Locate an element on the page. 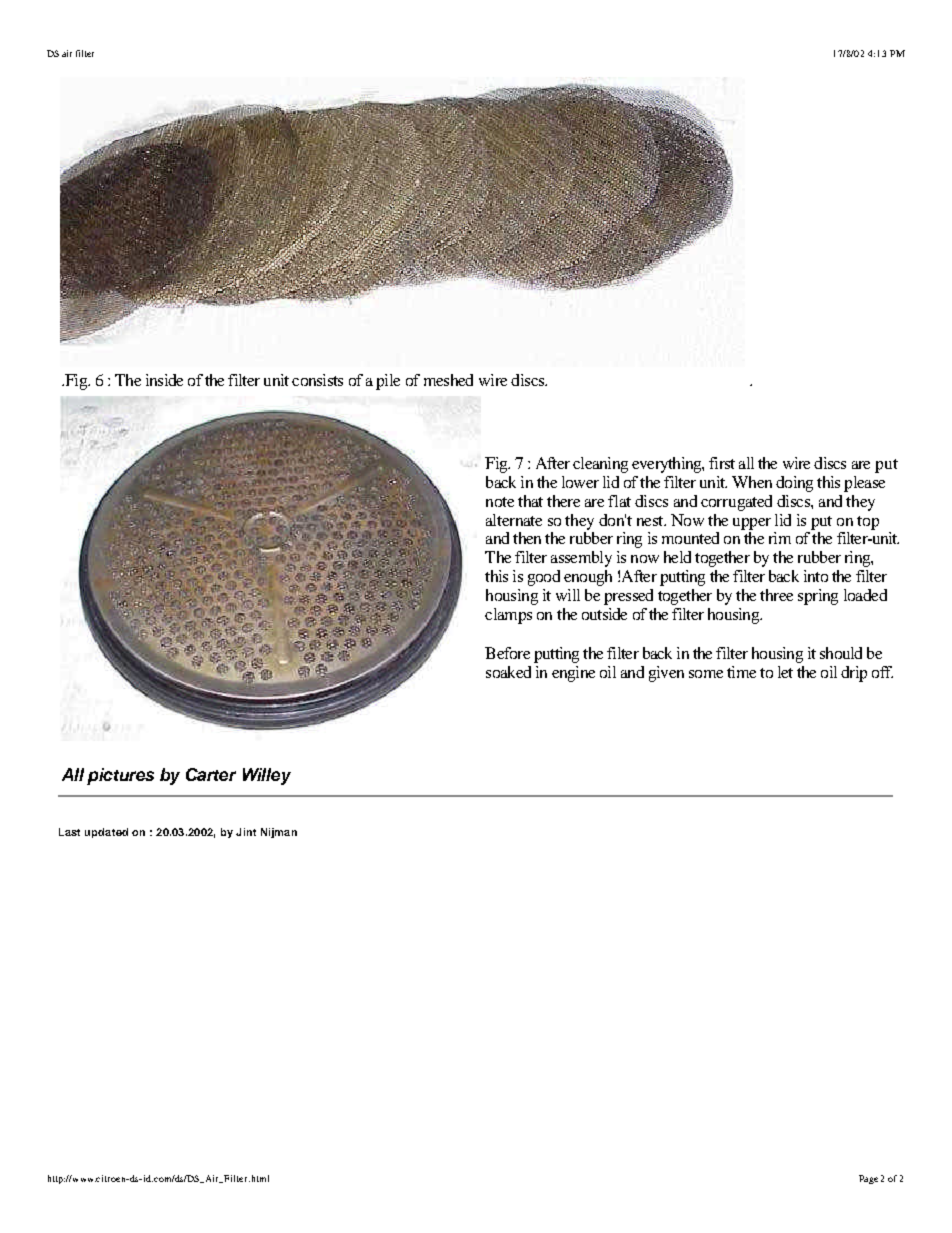 The height and width of the image is (1233, 952). three is located at coordinates (776, 595).
